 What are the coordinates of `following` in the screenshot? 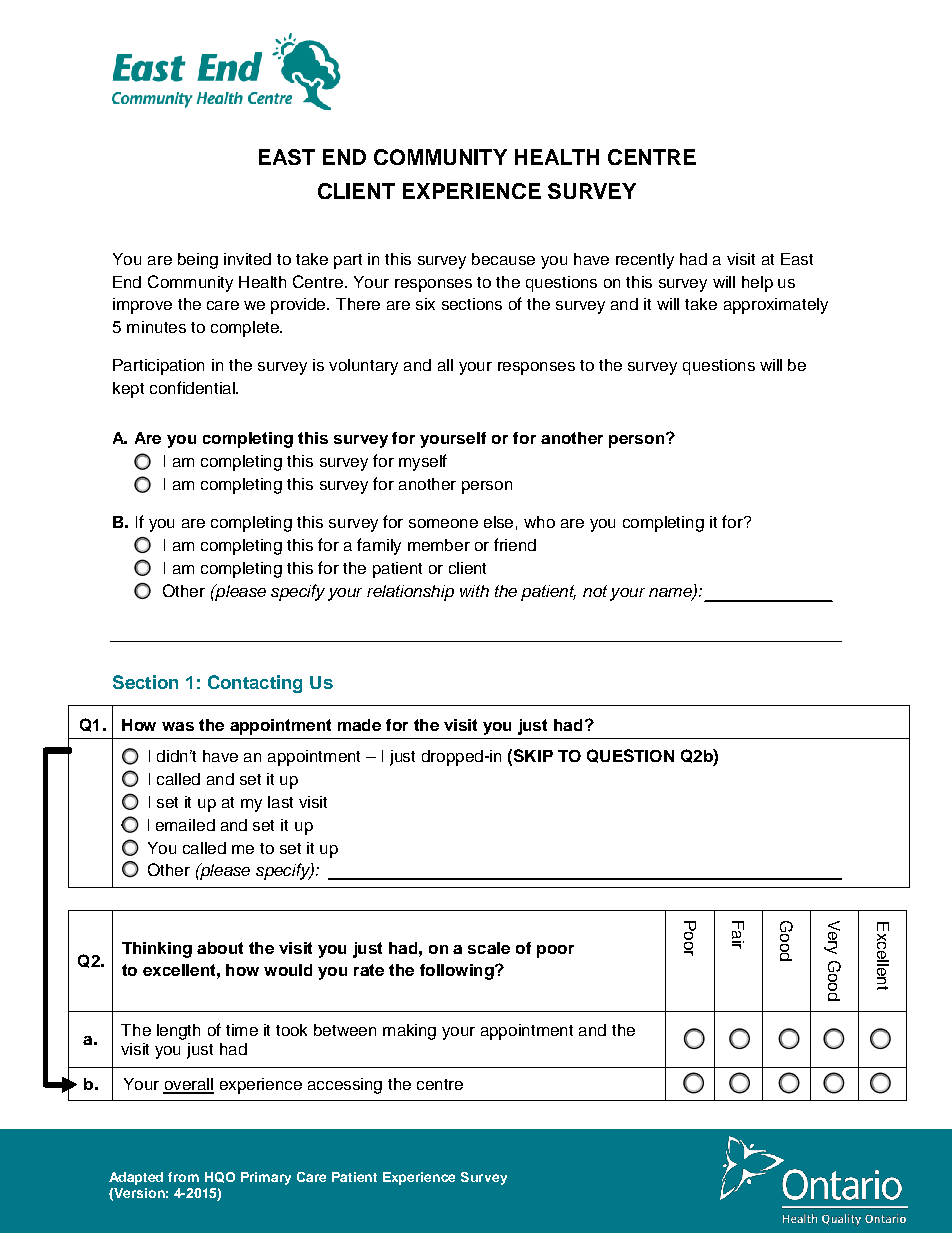 It's located at (458, 972).
